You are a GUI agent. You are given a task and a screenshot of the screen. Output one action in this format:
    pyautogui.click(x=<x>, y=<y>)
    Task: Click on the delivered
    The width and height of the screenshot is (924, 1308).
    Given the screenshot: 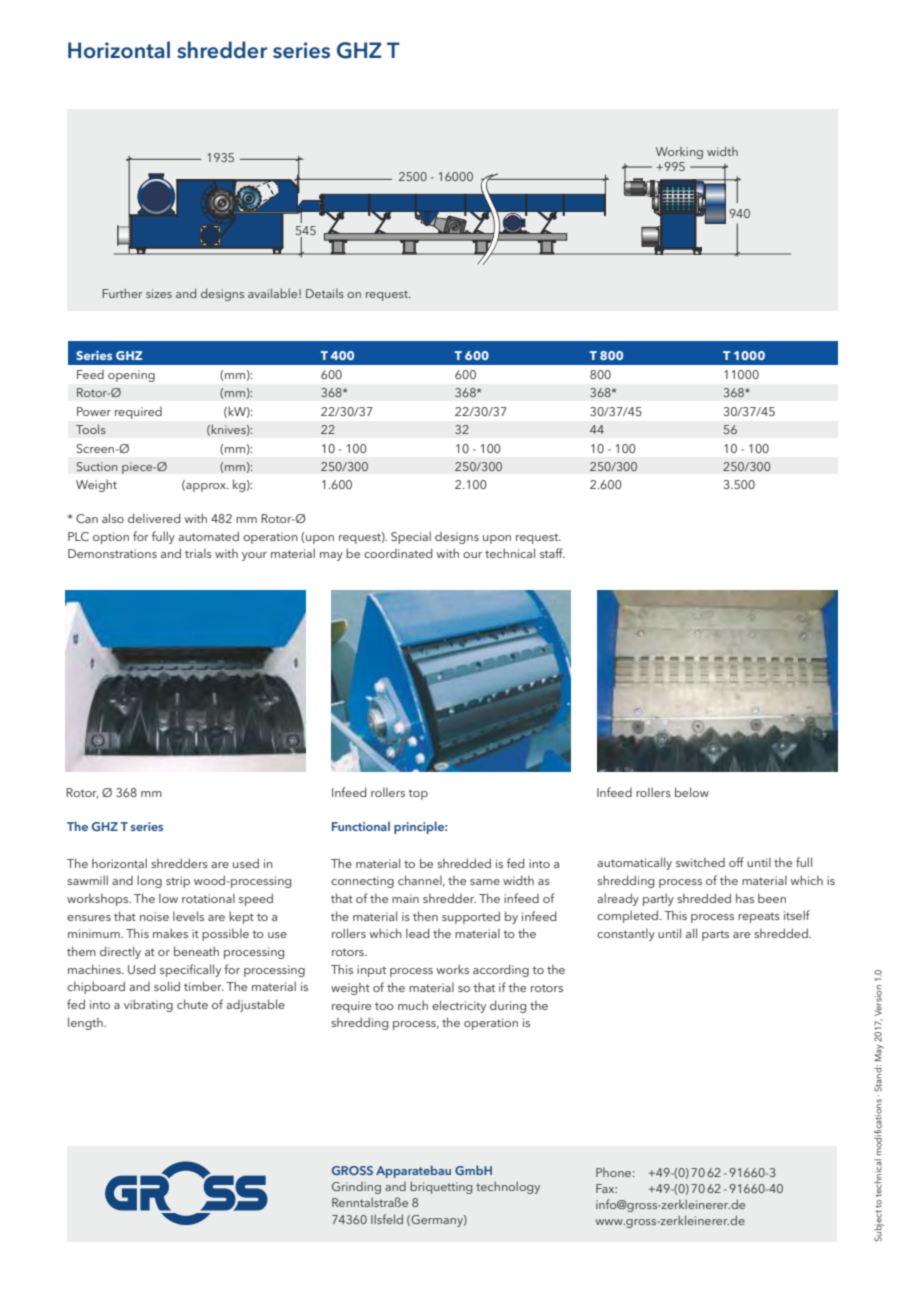 What is the action you would take?
    pyautogui.click(x=154, y=518)
